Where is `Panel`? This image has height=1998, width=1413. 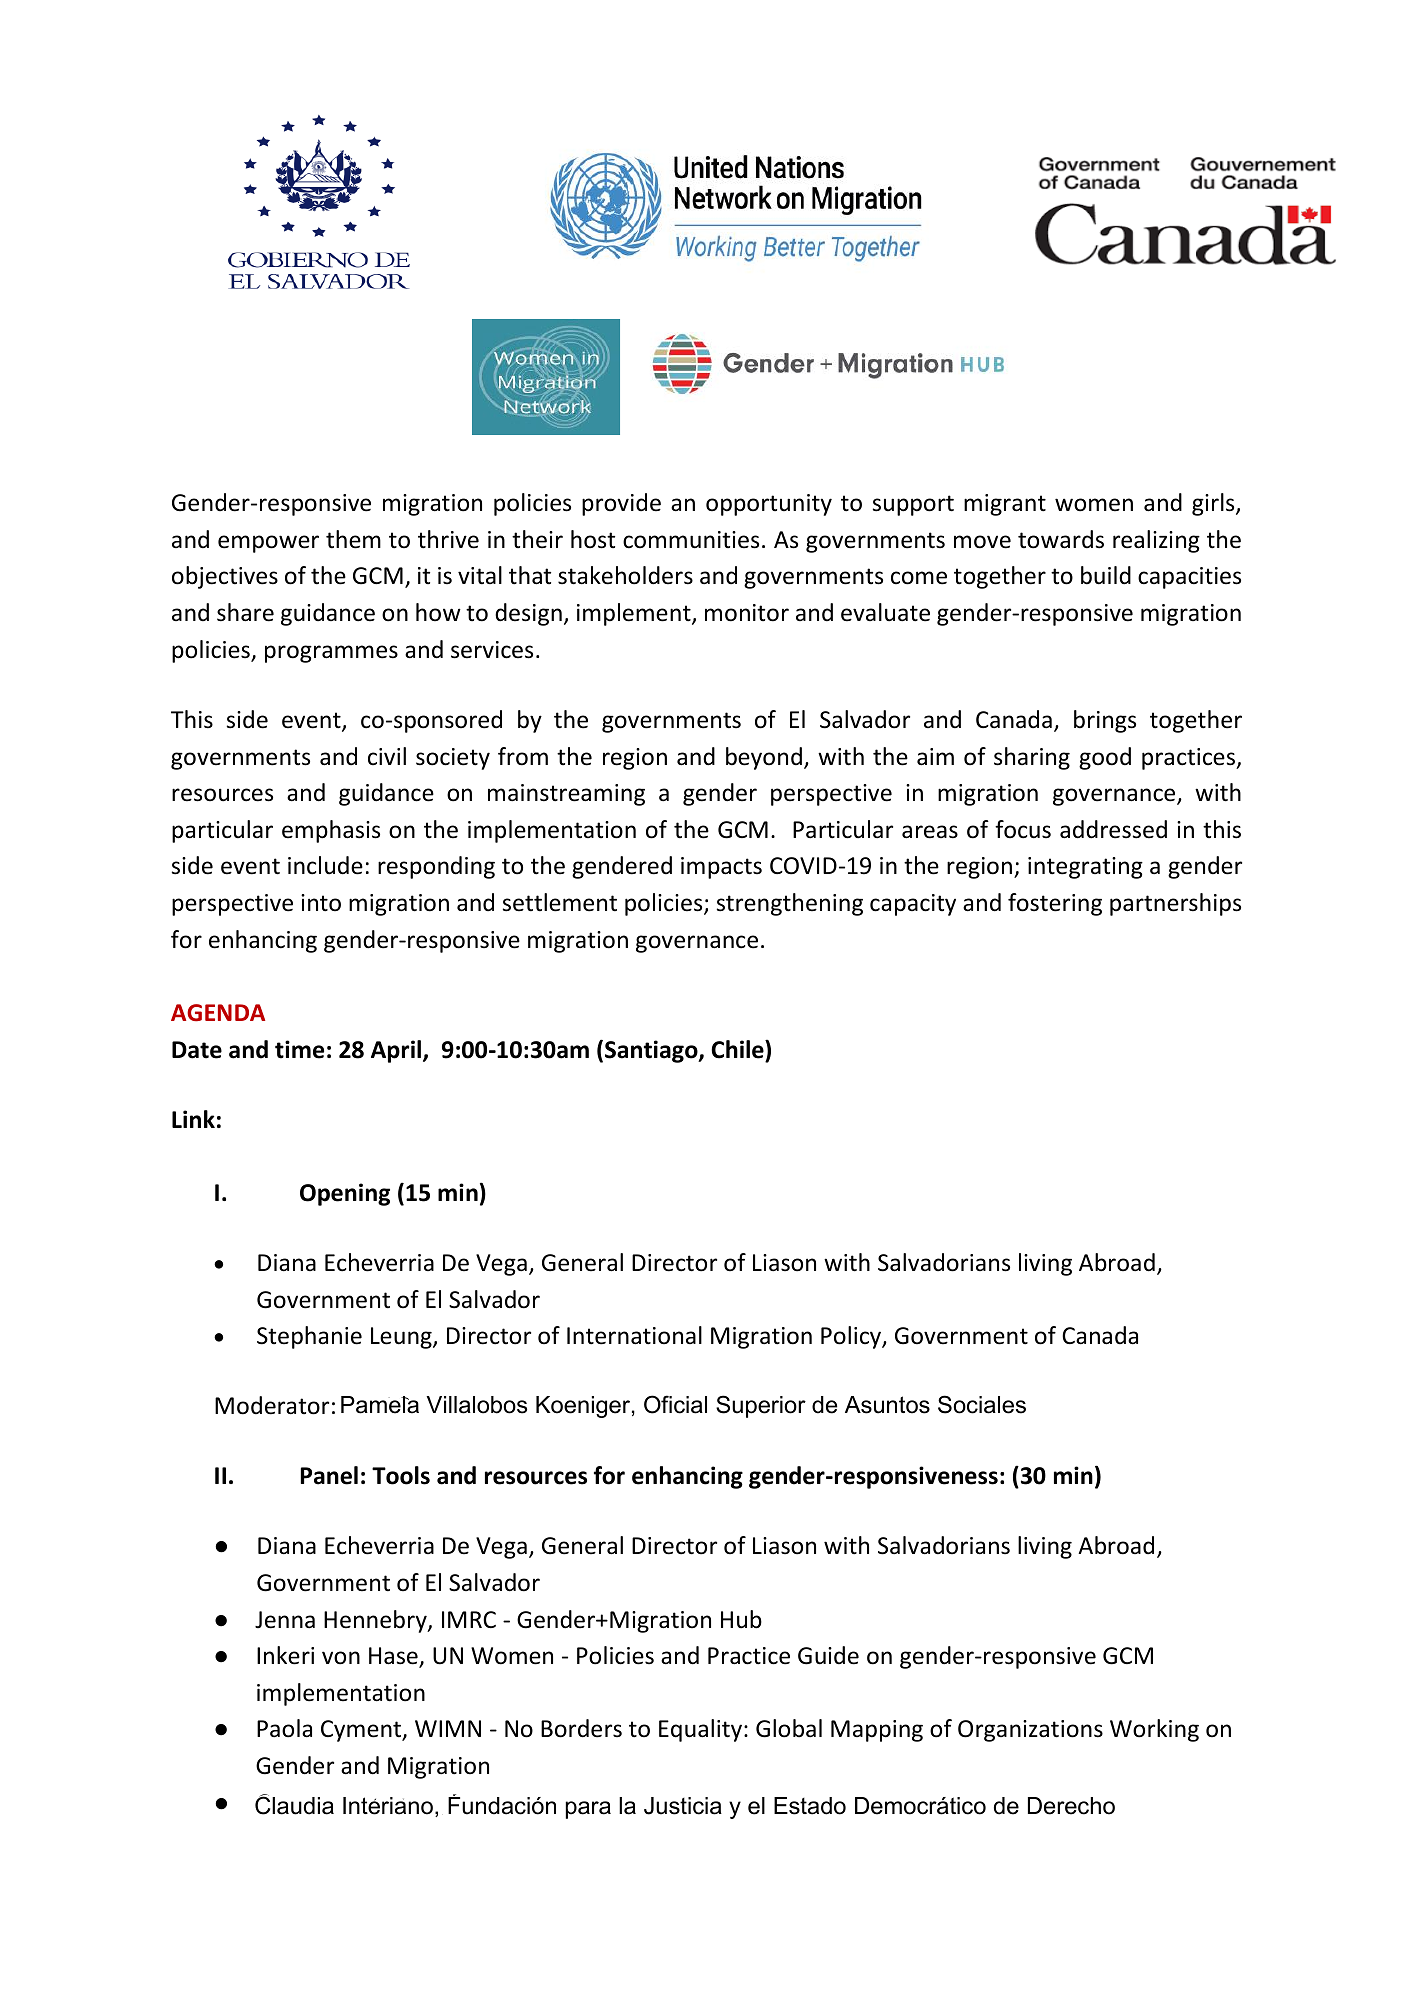
Panel is located at coordinates (329, 1475).
